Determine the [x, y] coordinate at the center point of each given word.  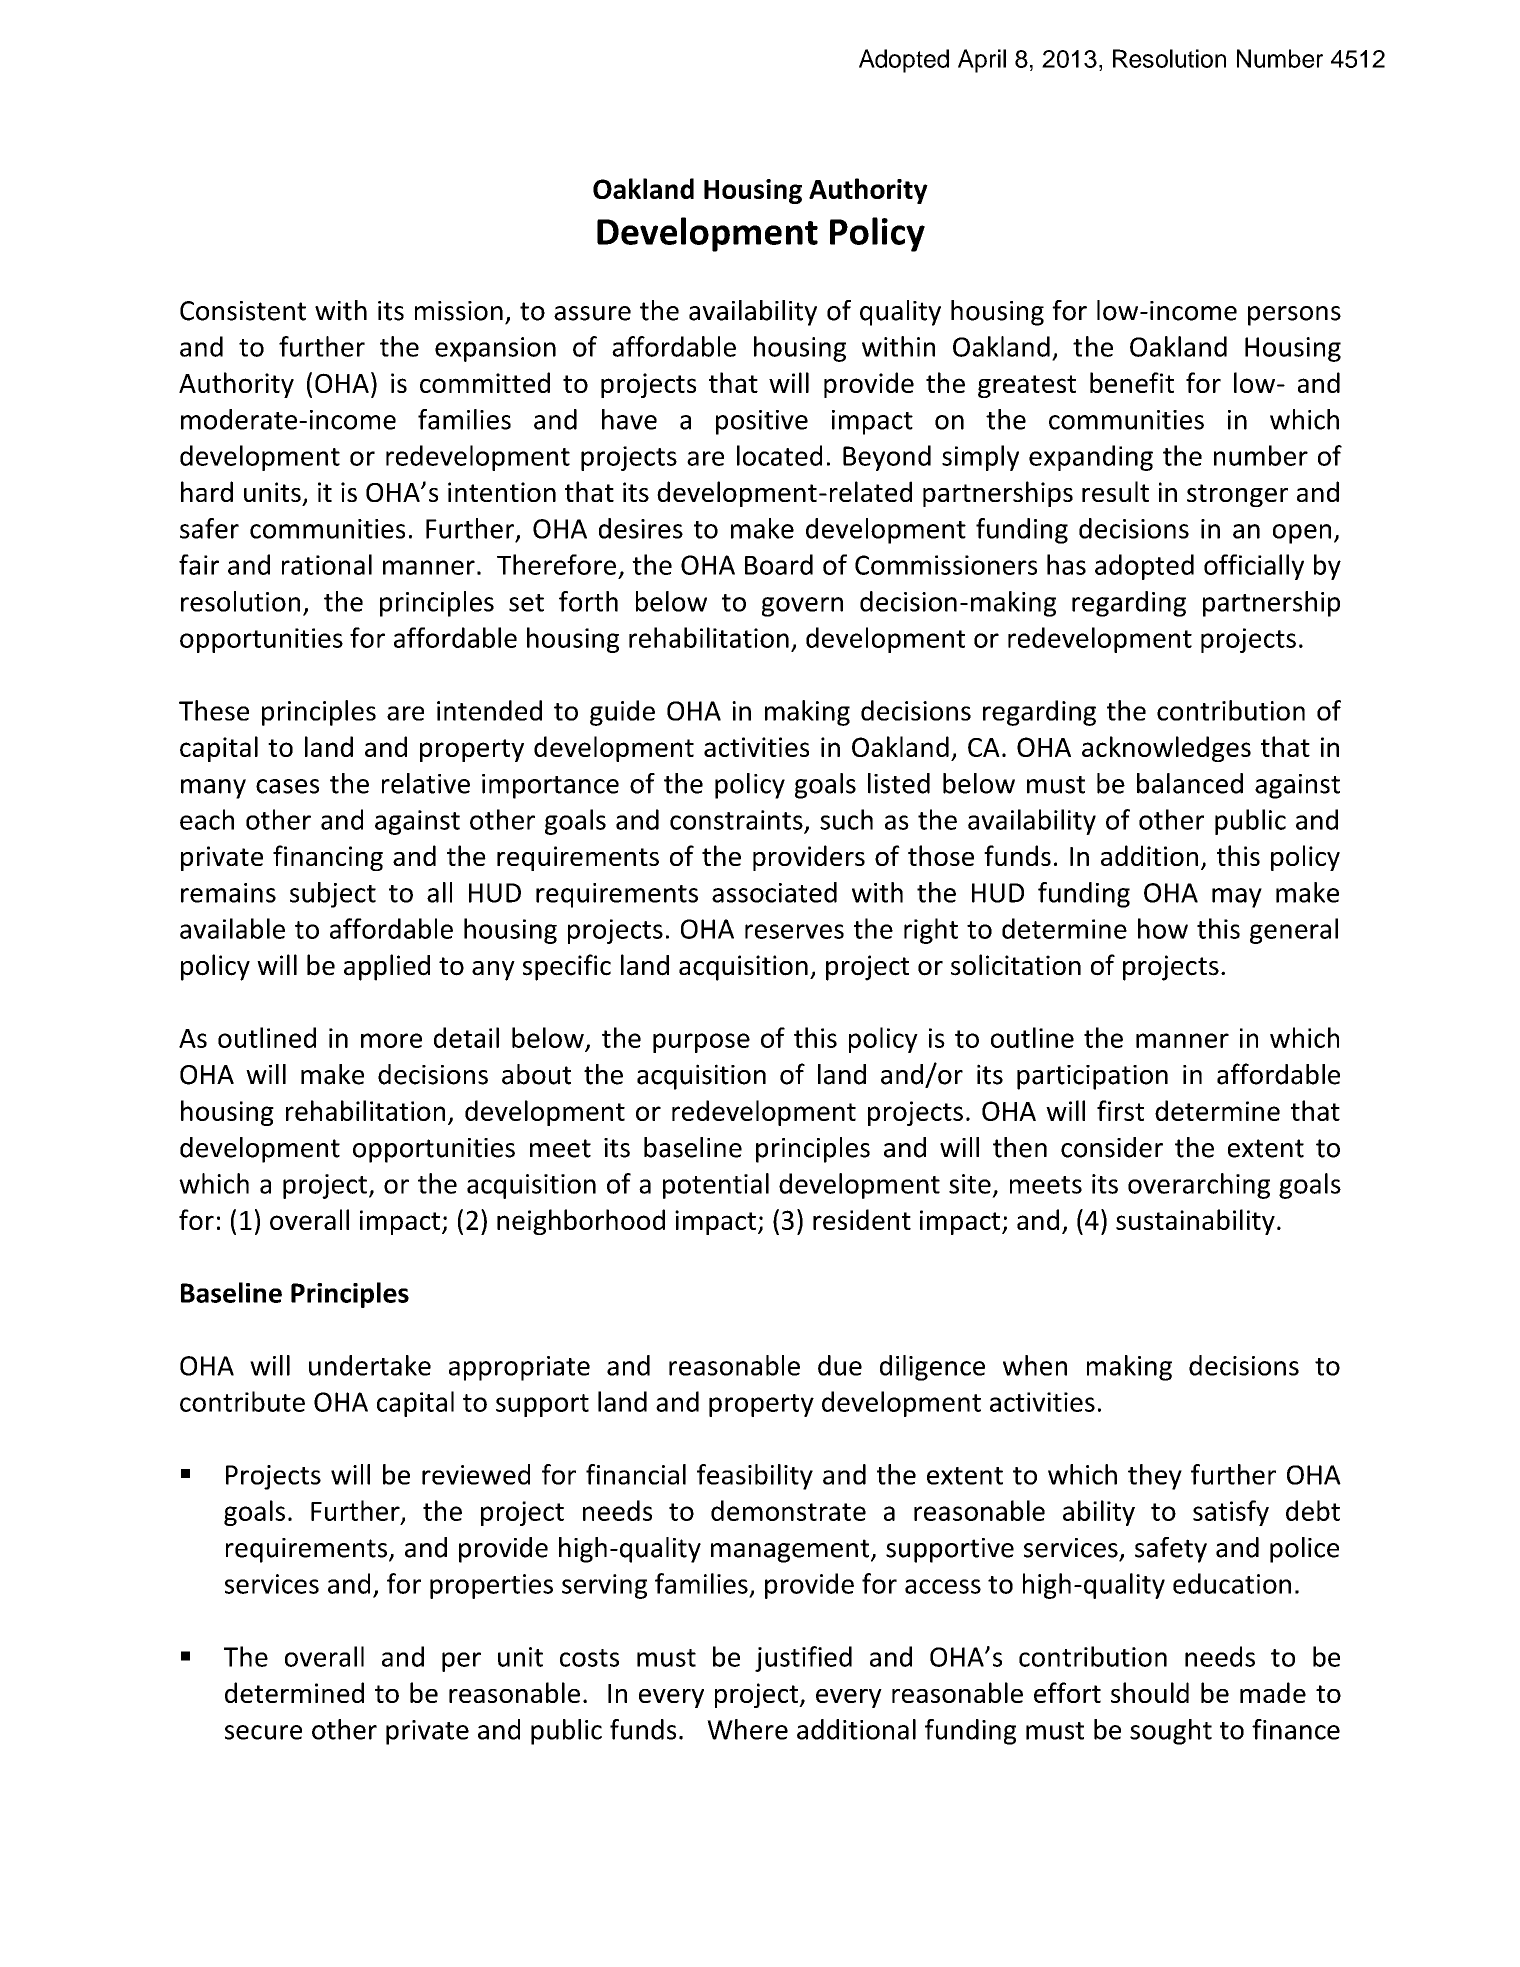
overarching [1199, 1186]
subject [333, 895]
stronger [1237, 495]
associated [774, 892]
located [779, 455]
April [982, 61]
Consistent [243, 311]
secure [263, 1732]
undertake [370, 1365]
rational [327, 564]
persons [1294, 316]
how [1163, 928]
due [840, 1365]
